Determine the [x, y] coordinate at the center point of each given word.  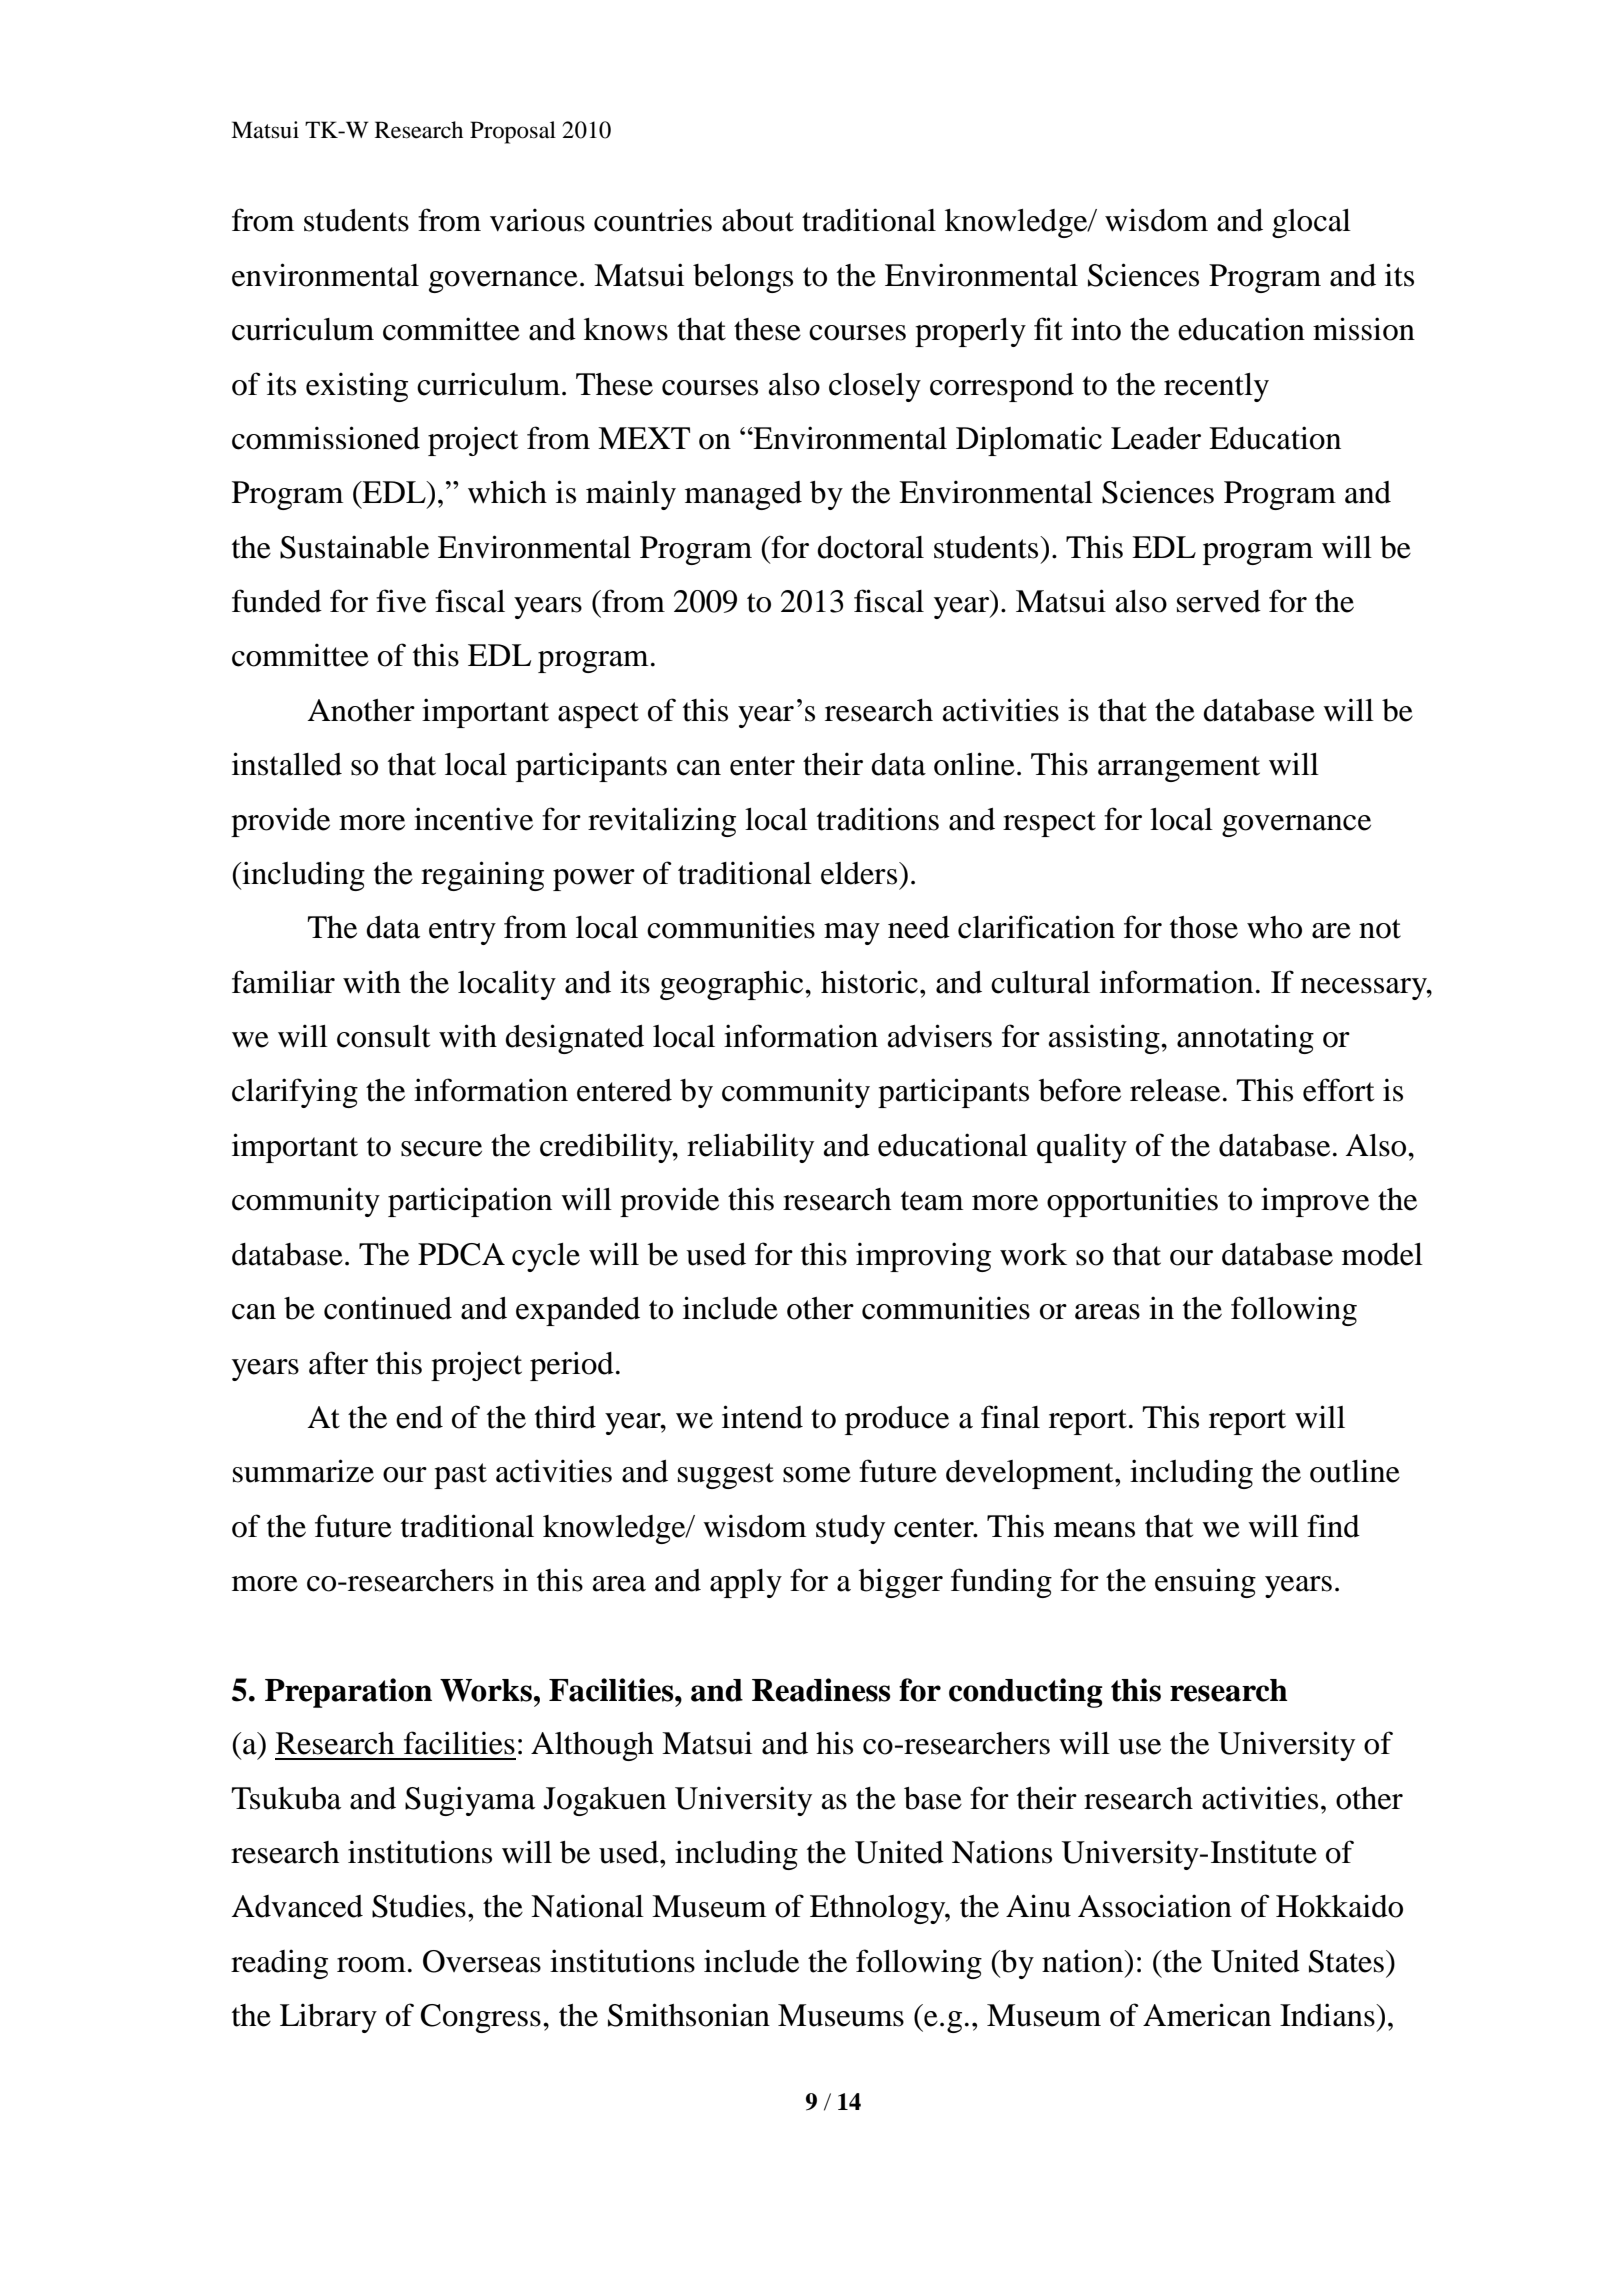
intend [762, 1417]
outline [1355, 1471]
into [1096, 329]
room [371, 1965]
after [338, 1363]
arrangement [1179, 769]
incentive [473, 819]
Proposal [513, 132]
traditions [878, 819]
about [758, 220]
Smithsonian [689, 2015]
